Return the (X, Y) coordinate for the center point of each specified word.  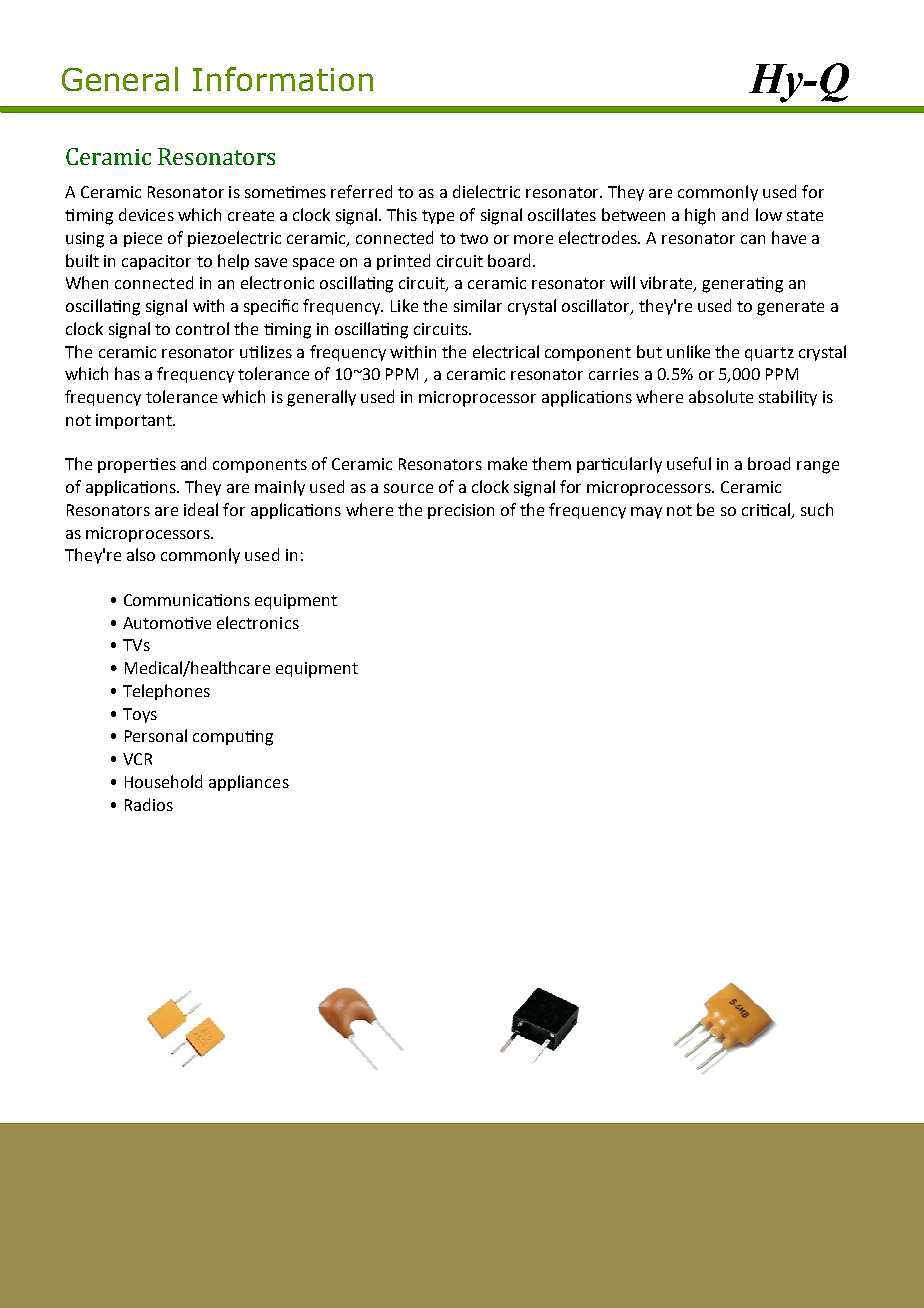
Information (283, 79)
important (135, 421)
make (507, 463)
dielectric (486, 191)
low (769, 214)
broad (769, 463)
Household (163, 781)
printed (403, 262)
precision (461, 511)
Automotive (167, 623)
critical (767, 511)
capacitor (156, 262)
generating (742, 285)
